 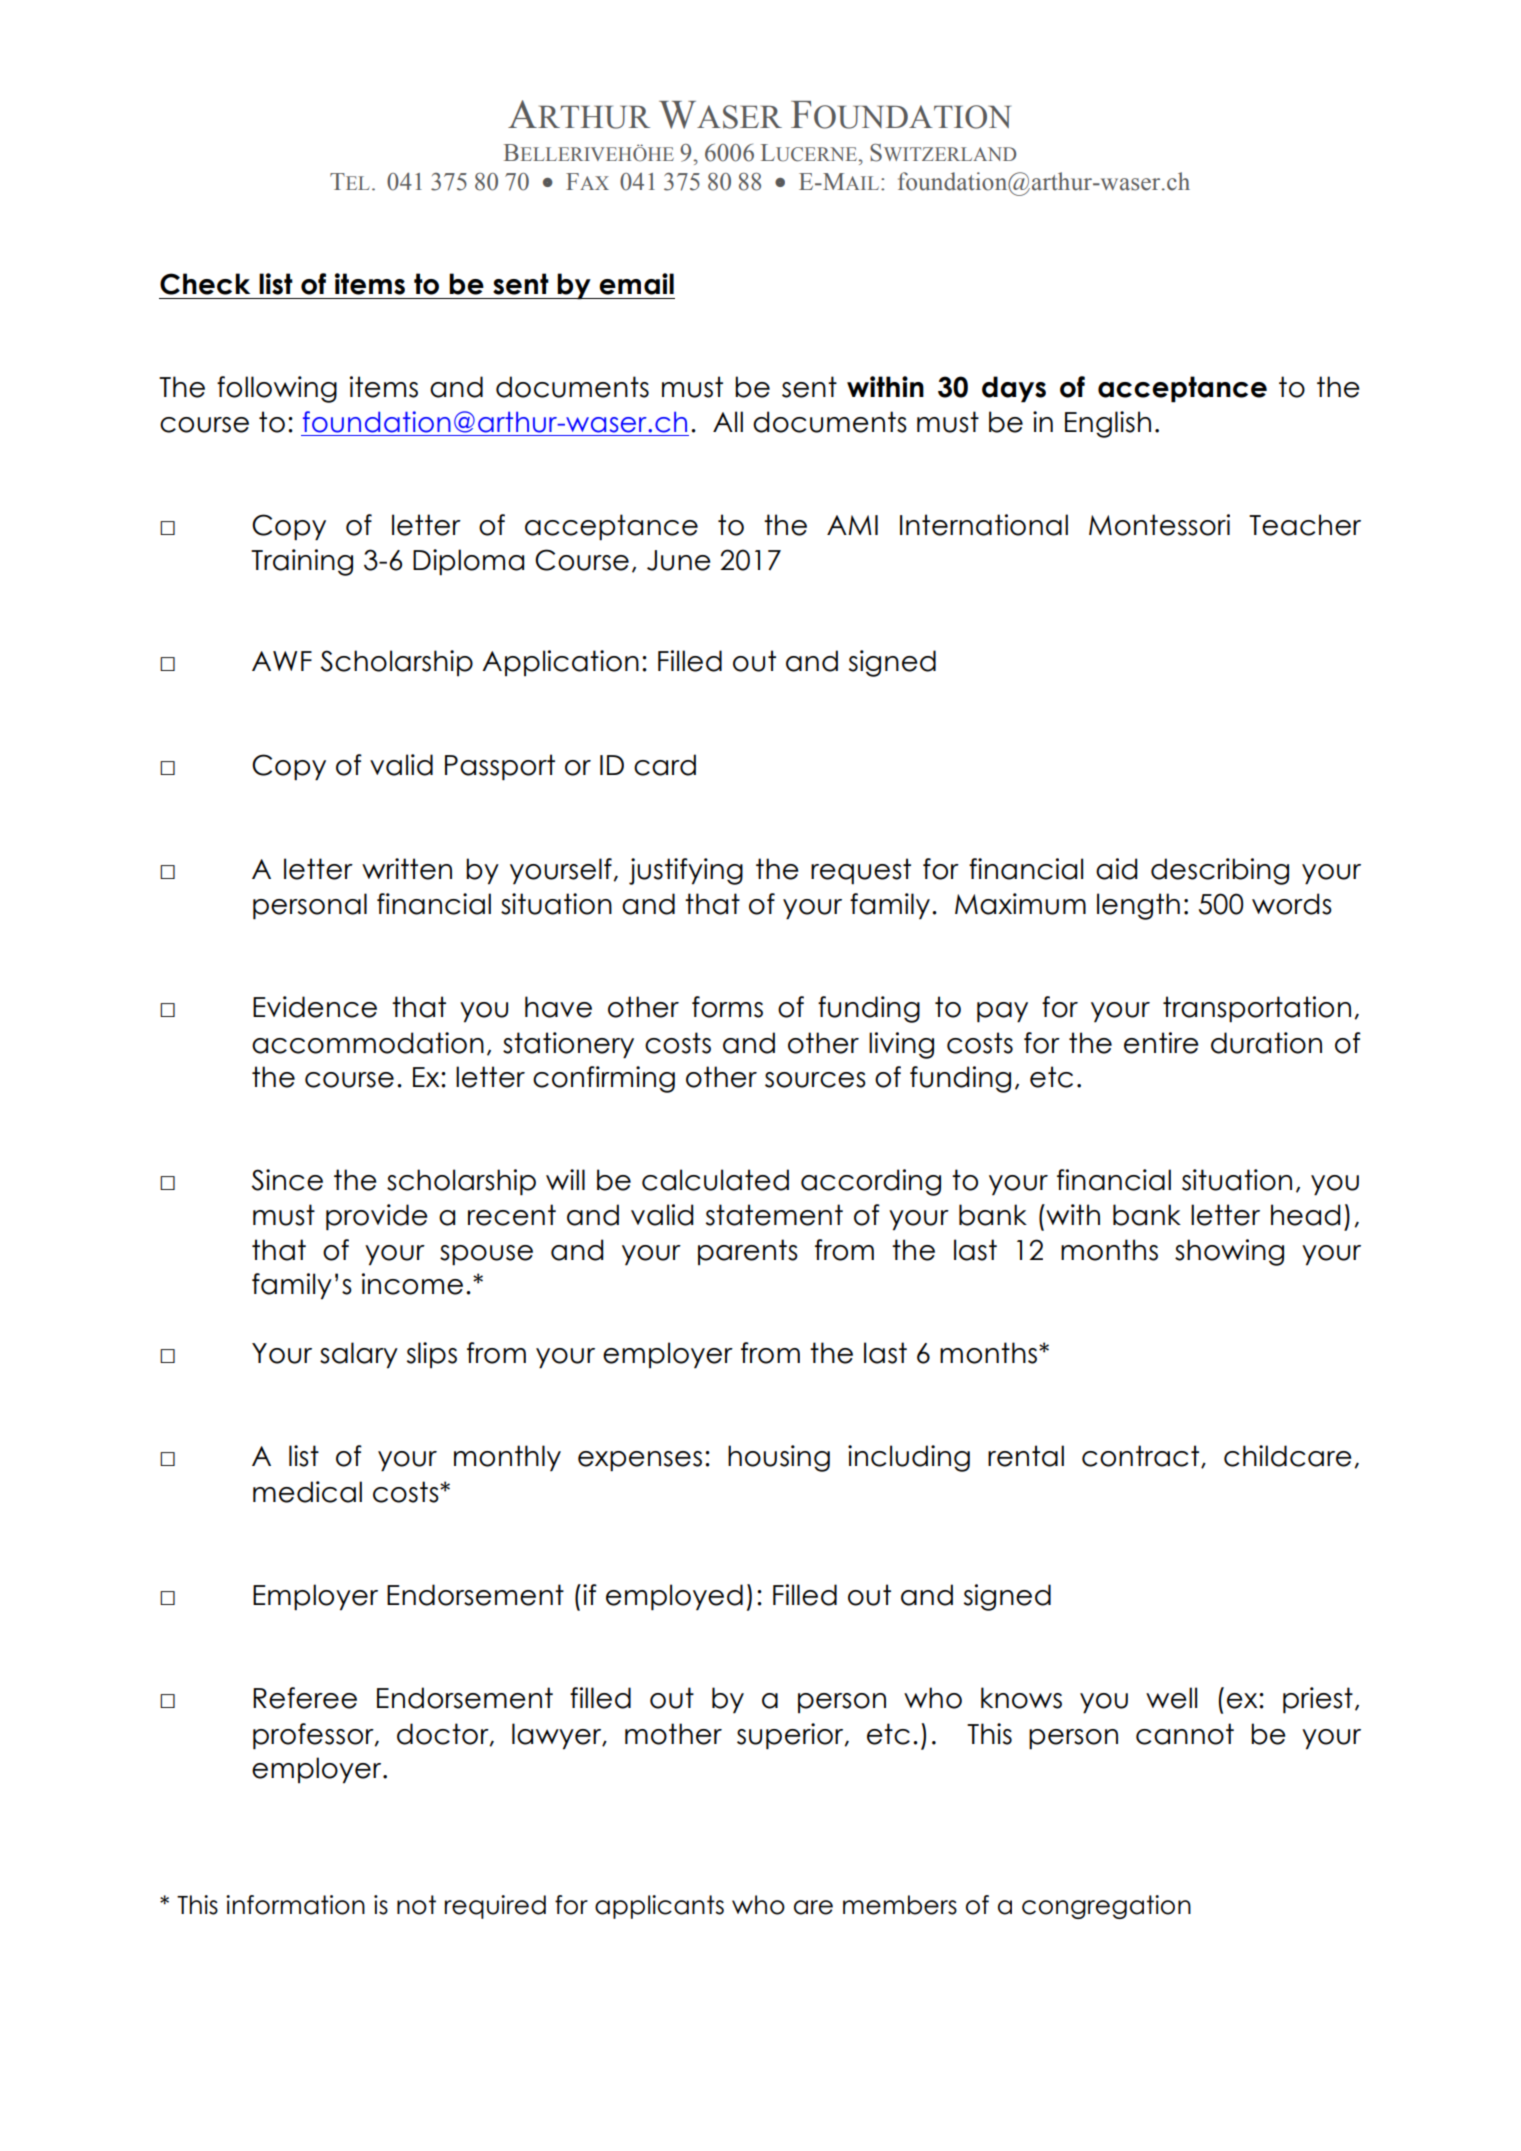 I want to click on applicants, so click(x=659, y=1907).
